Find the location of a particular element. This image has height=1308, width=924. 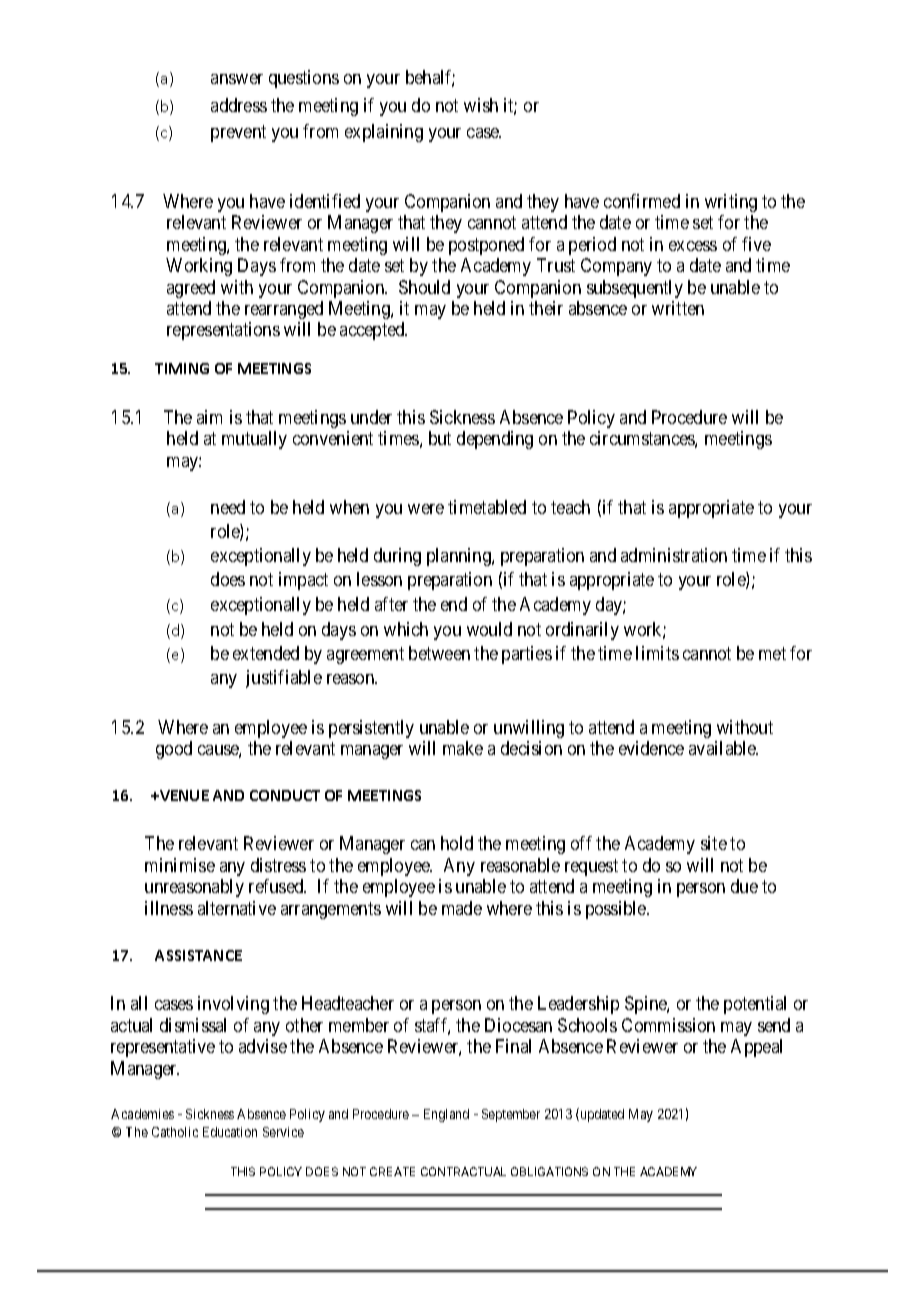

due is located at coordinates (744, 886).
